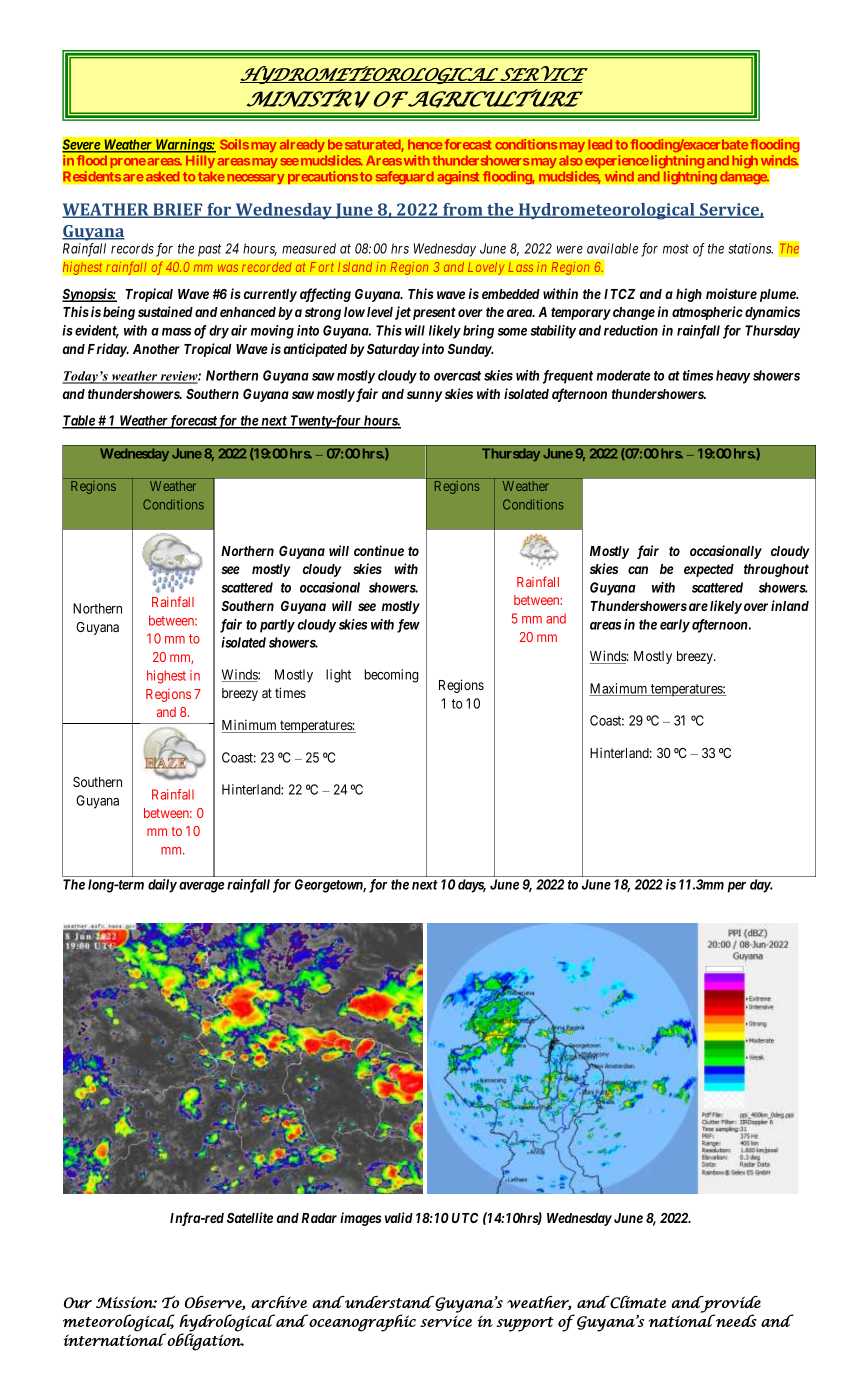 This screenshot has width=849, height=1400. What do you see at coordinates (161, 176) in the screenshot?
I see `asked` at bounding box center [161, 176].
